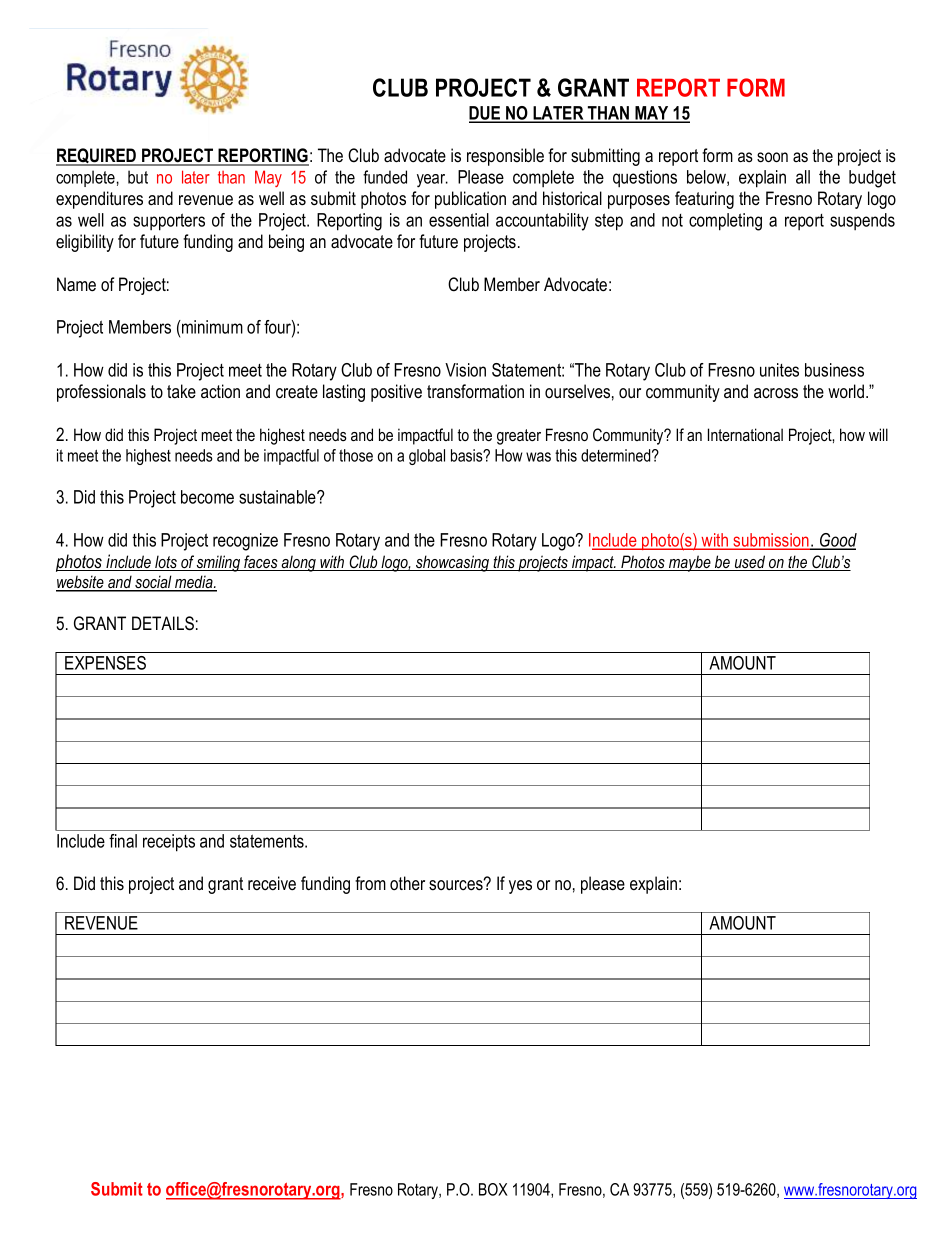 The height and width of the document is (1233, 952). I want to click on responsible, so click(505, 157).
